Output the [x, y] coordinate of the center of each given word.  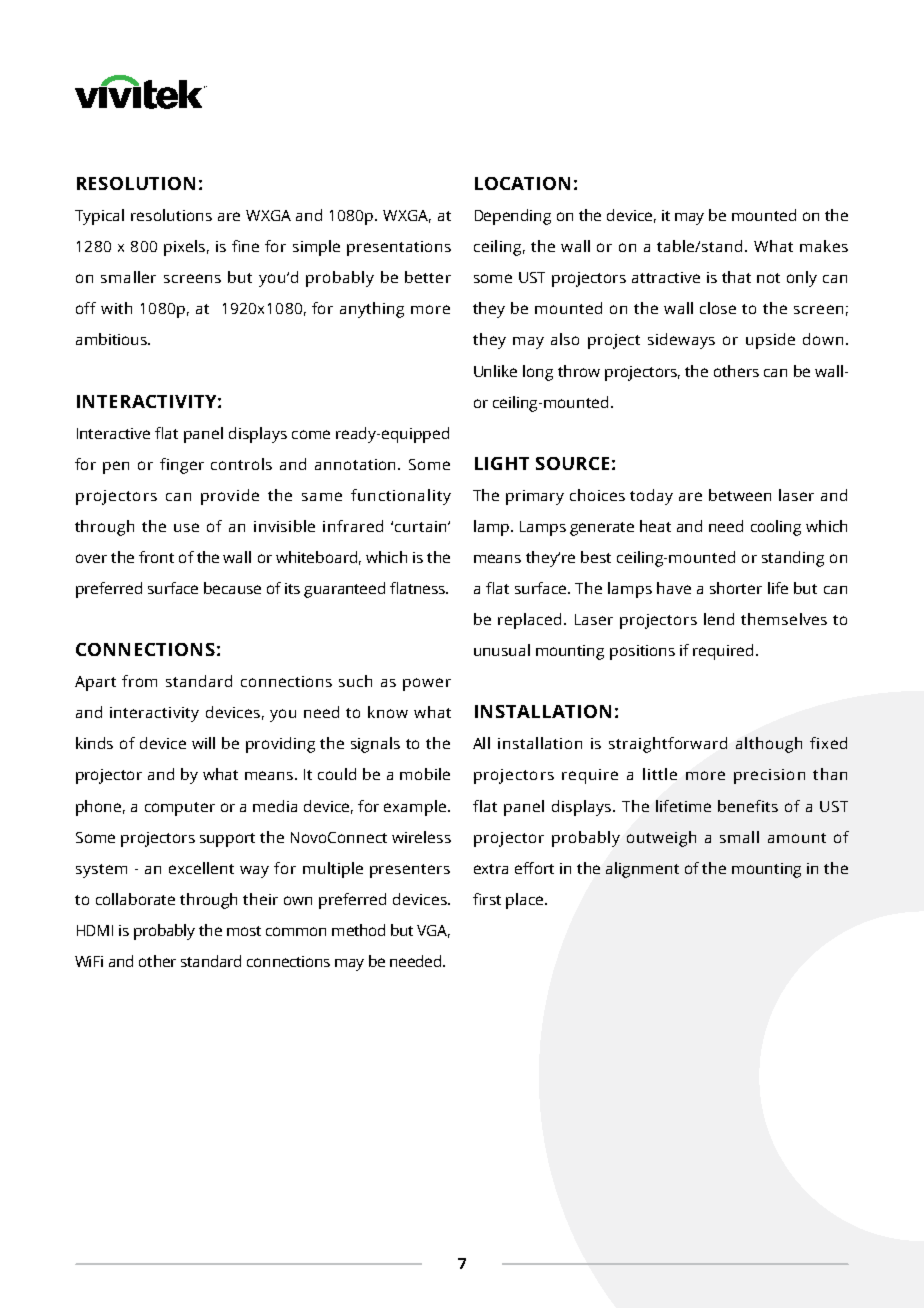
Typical [99, 217]
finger [182, 466]
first [487, 899]
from [139, 681]
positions [642, 652]
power [427, 684]
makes [824, 246]
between [740, 495]
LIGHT [502, 463]
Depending [513, 217]
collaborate [135, 899]
